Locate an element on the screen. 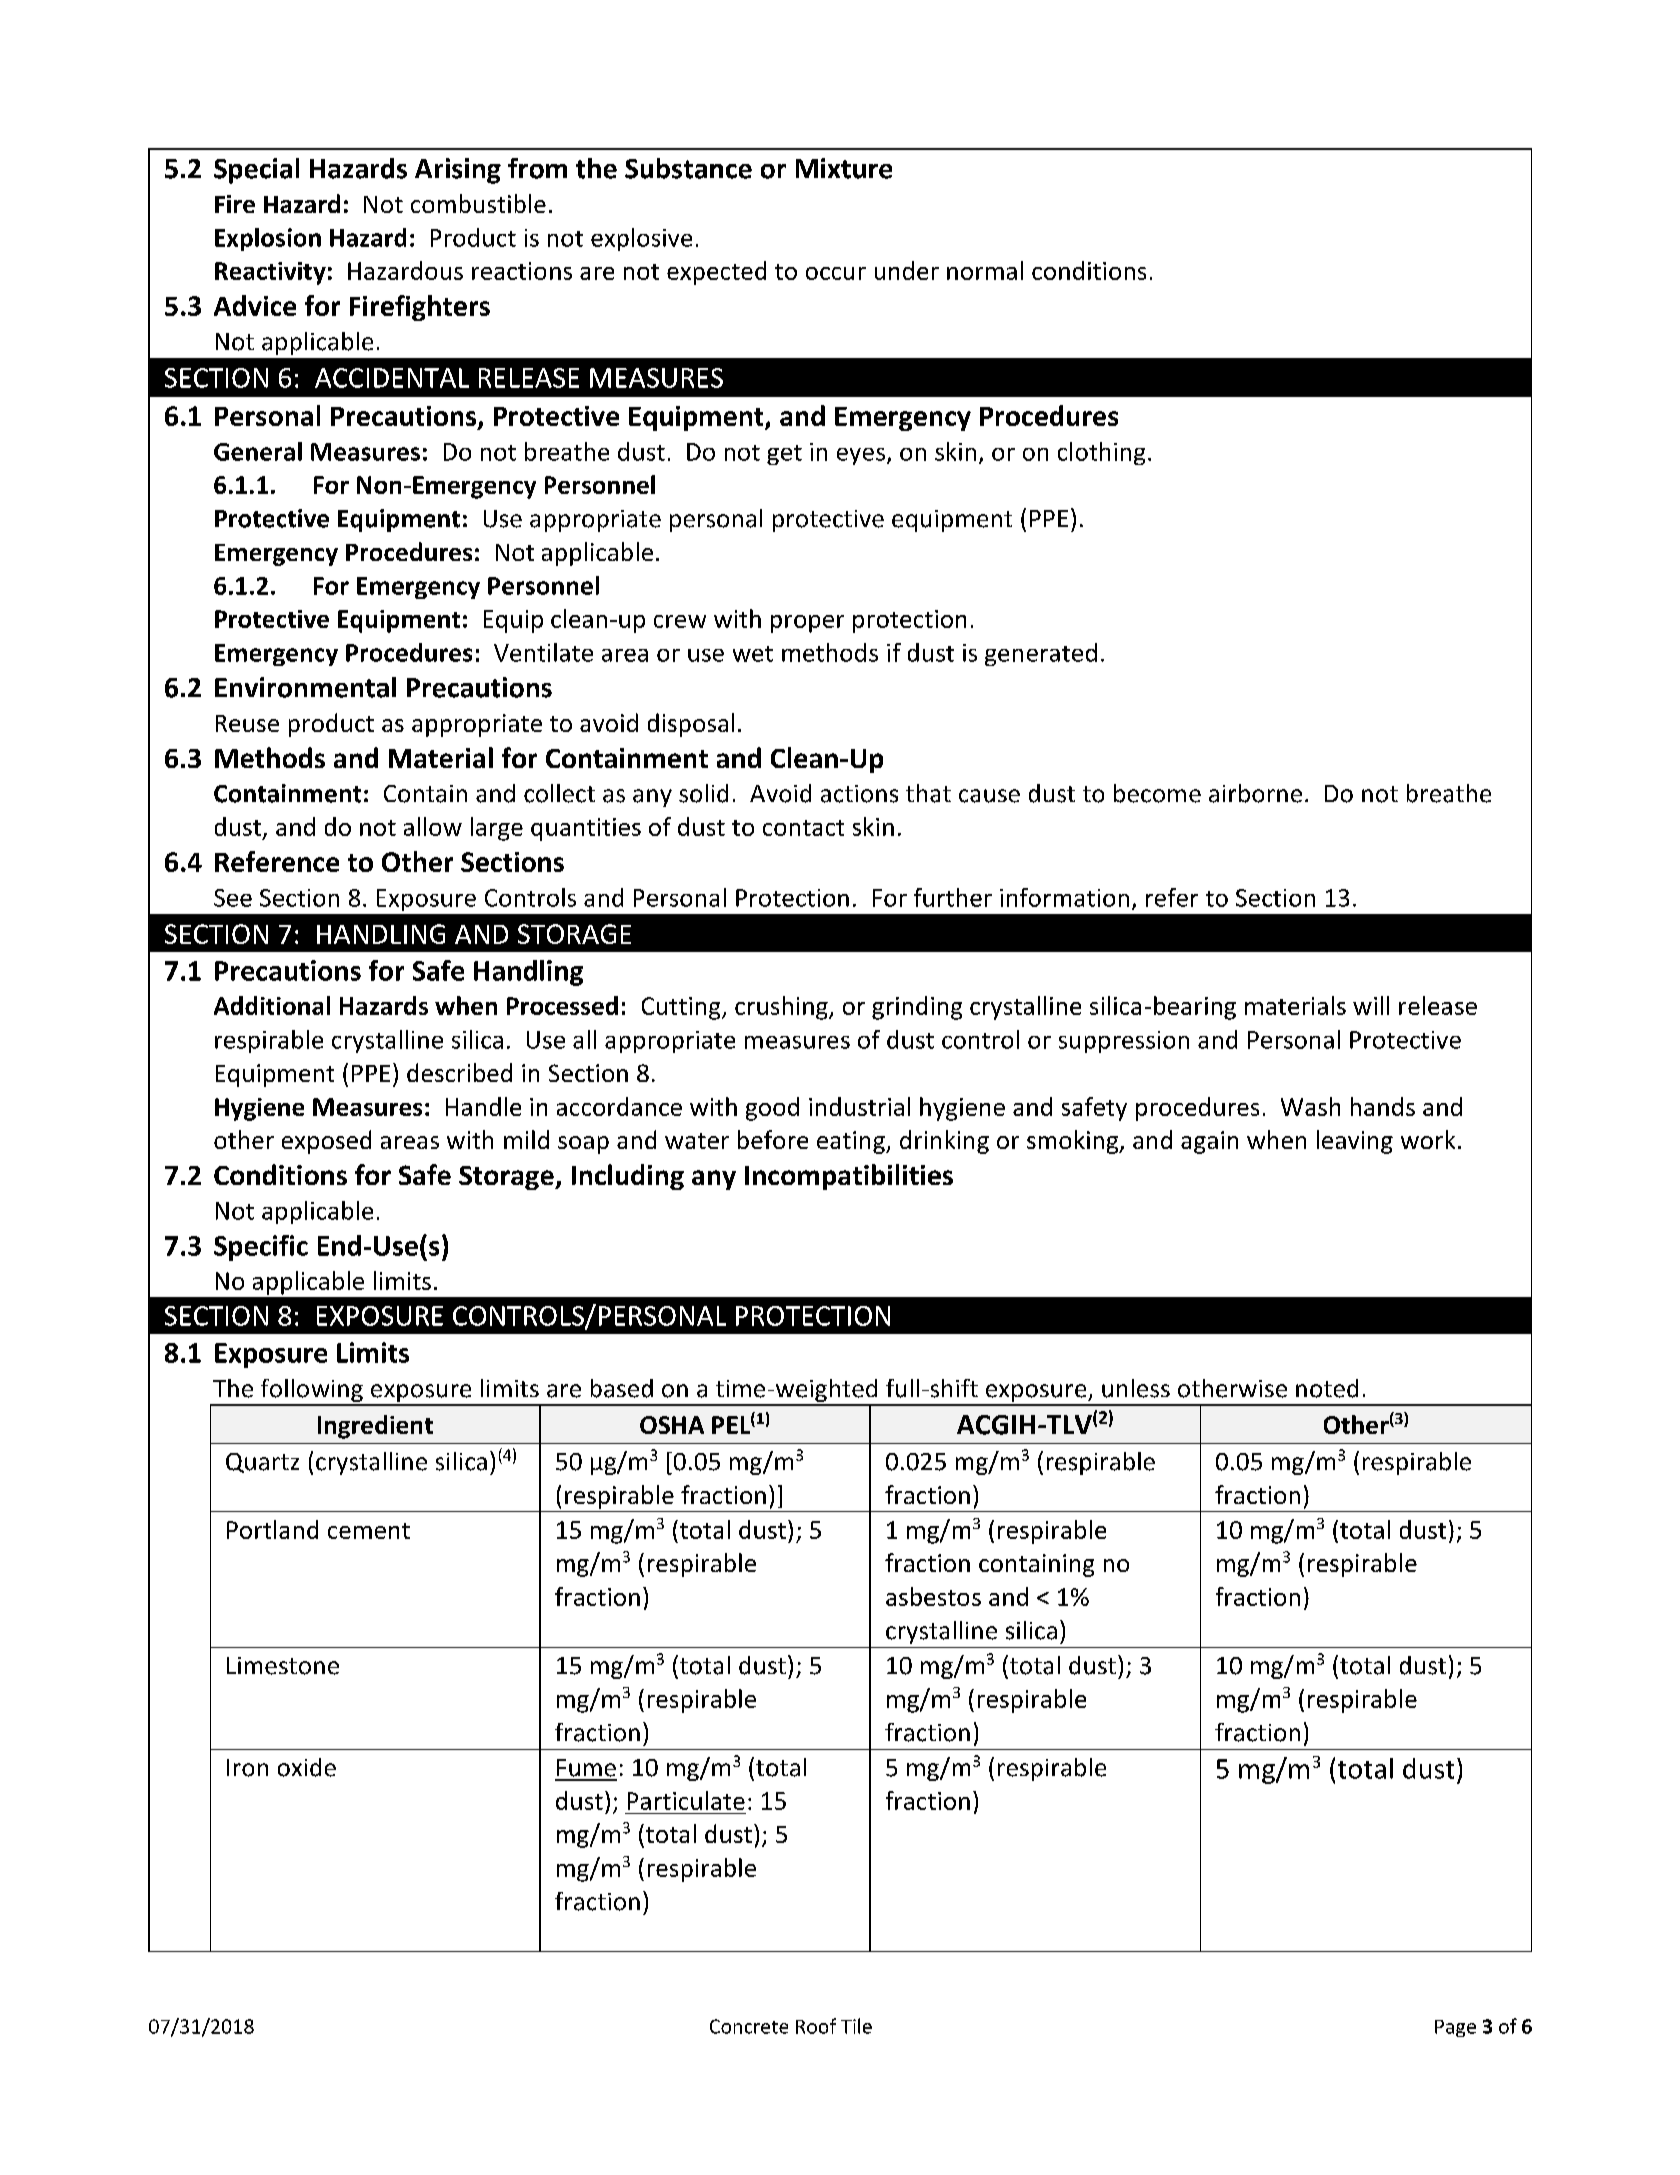 This screenshot has width=1680, height=2175. Reuse is located at coordinates (247, 723).
